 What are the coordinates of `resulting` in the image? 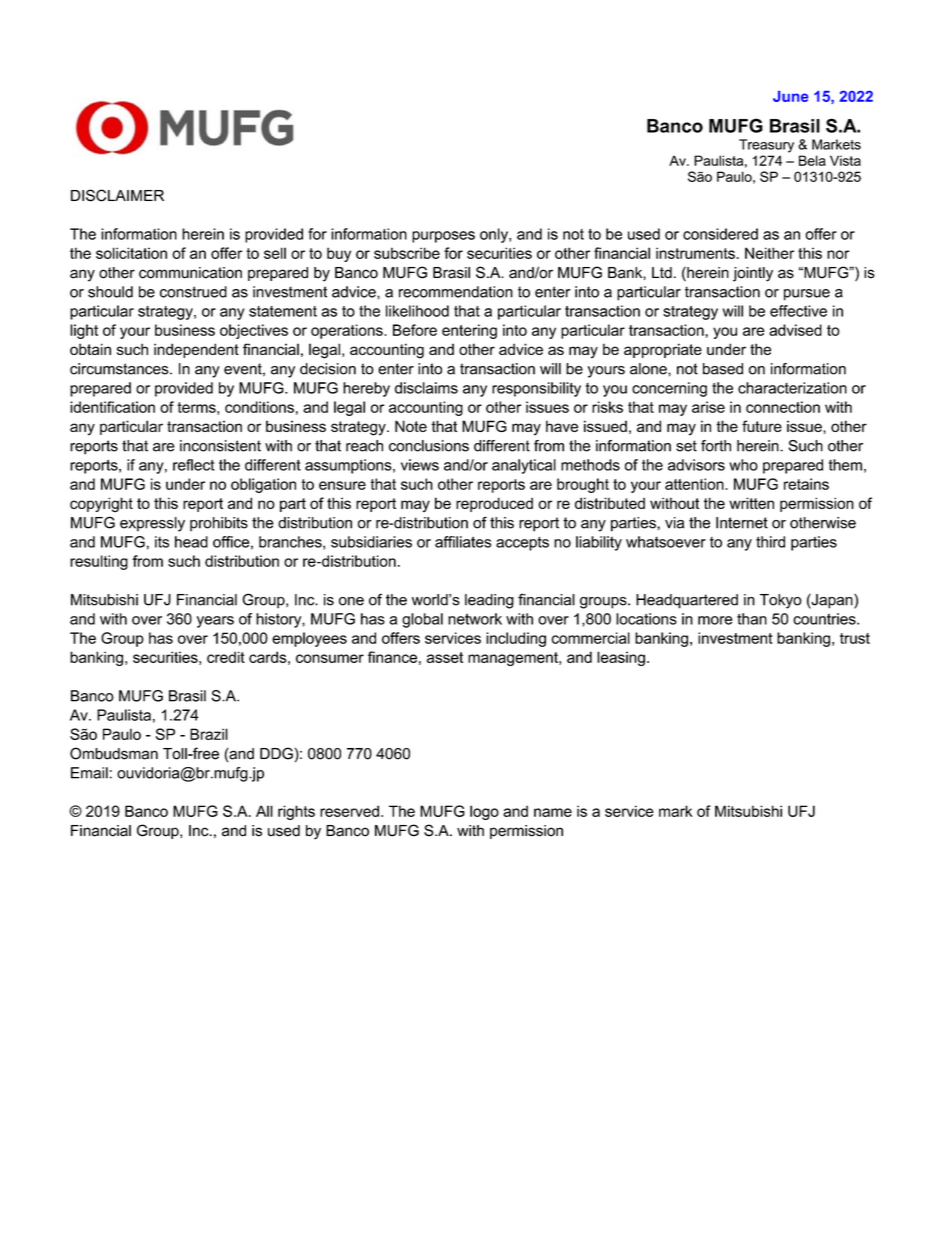 It's located at (99, 562).
